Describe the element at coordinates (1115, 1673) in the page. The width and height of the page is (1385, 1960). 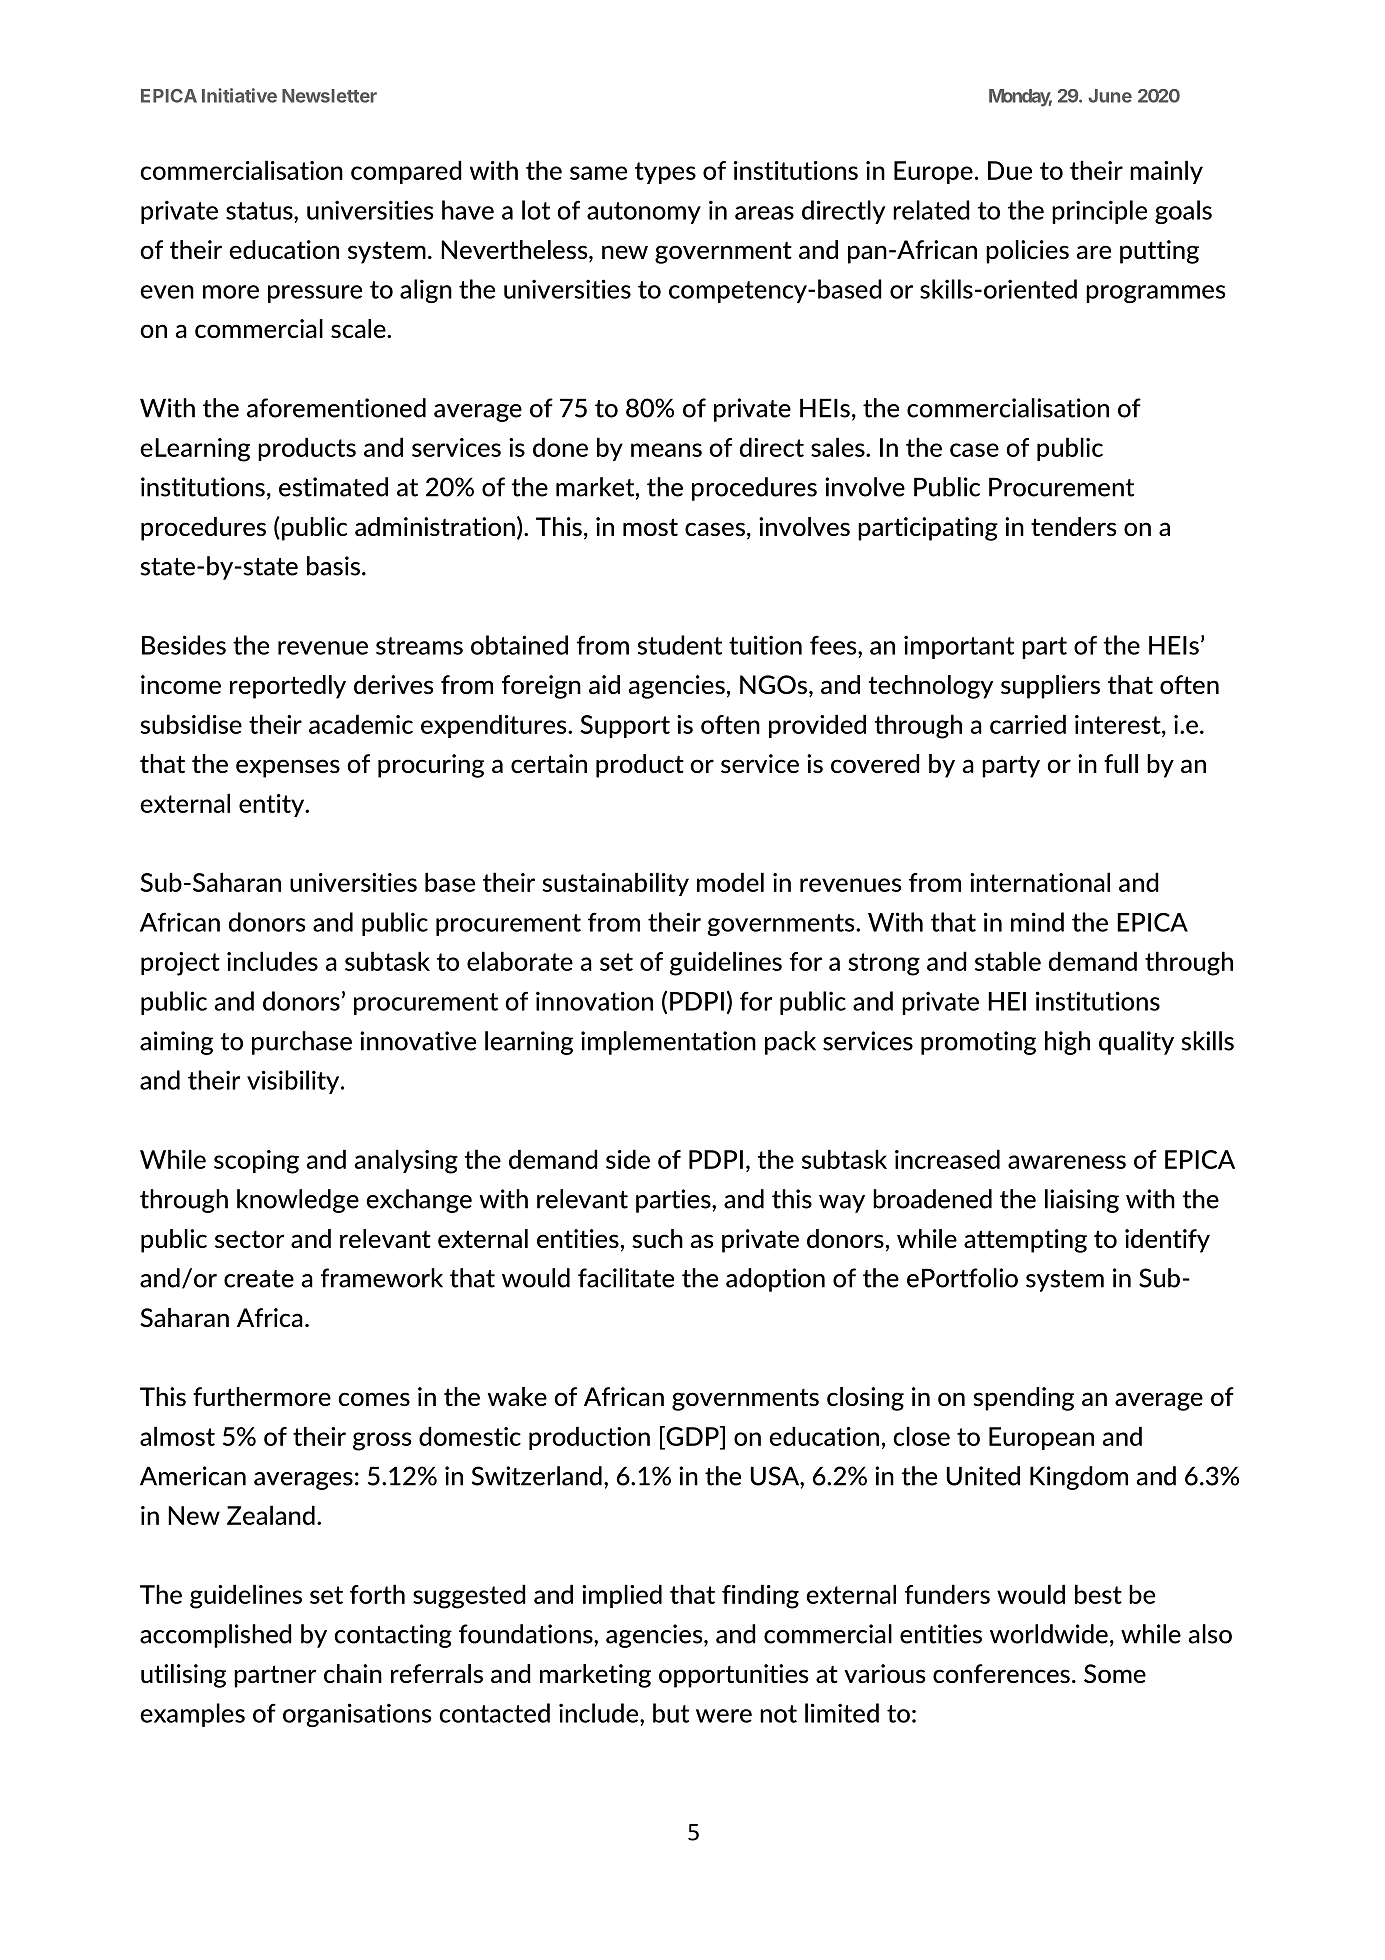
I see `Some` at that location.
